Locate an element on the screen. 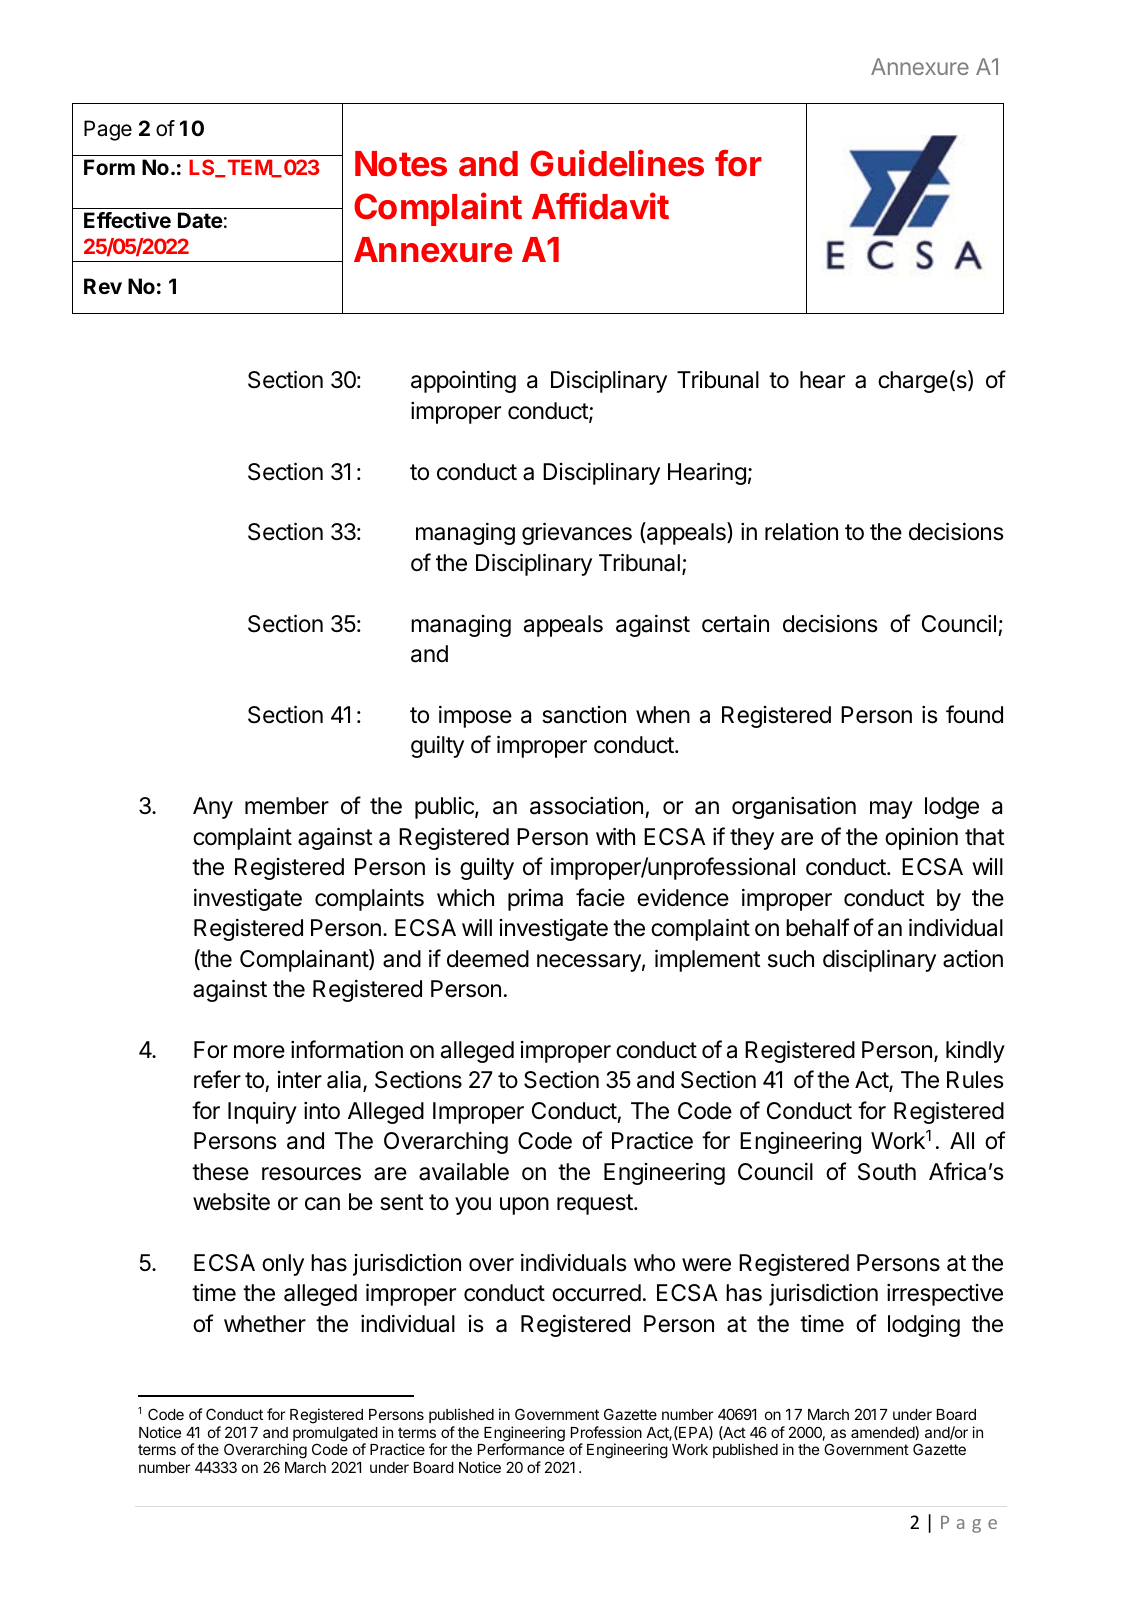  Guidelines is located at coordinates (617, 163).
